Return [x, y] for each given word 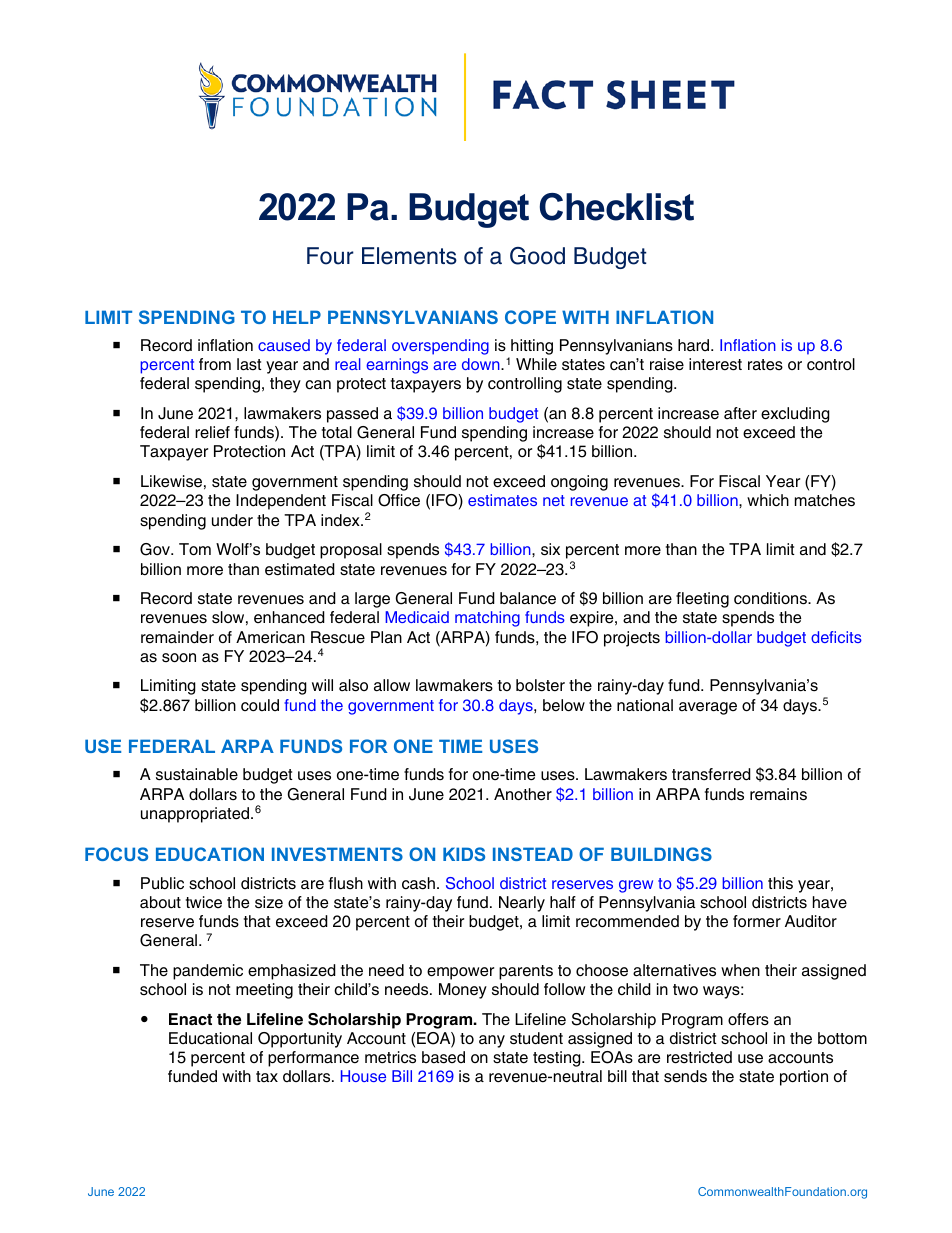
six [550, 549]
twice [204, 902]
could [260, 705]
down [482, 364]
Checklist [617, 207]
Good [537, 256]
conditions [771, 598]
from [215, 364]
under [232, 520]
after [740, 413]
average [708, 708]
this [780, 883]
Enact [190, 1019]
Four [330, 256]
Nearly [522, 904]
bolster [540, 685]
